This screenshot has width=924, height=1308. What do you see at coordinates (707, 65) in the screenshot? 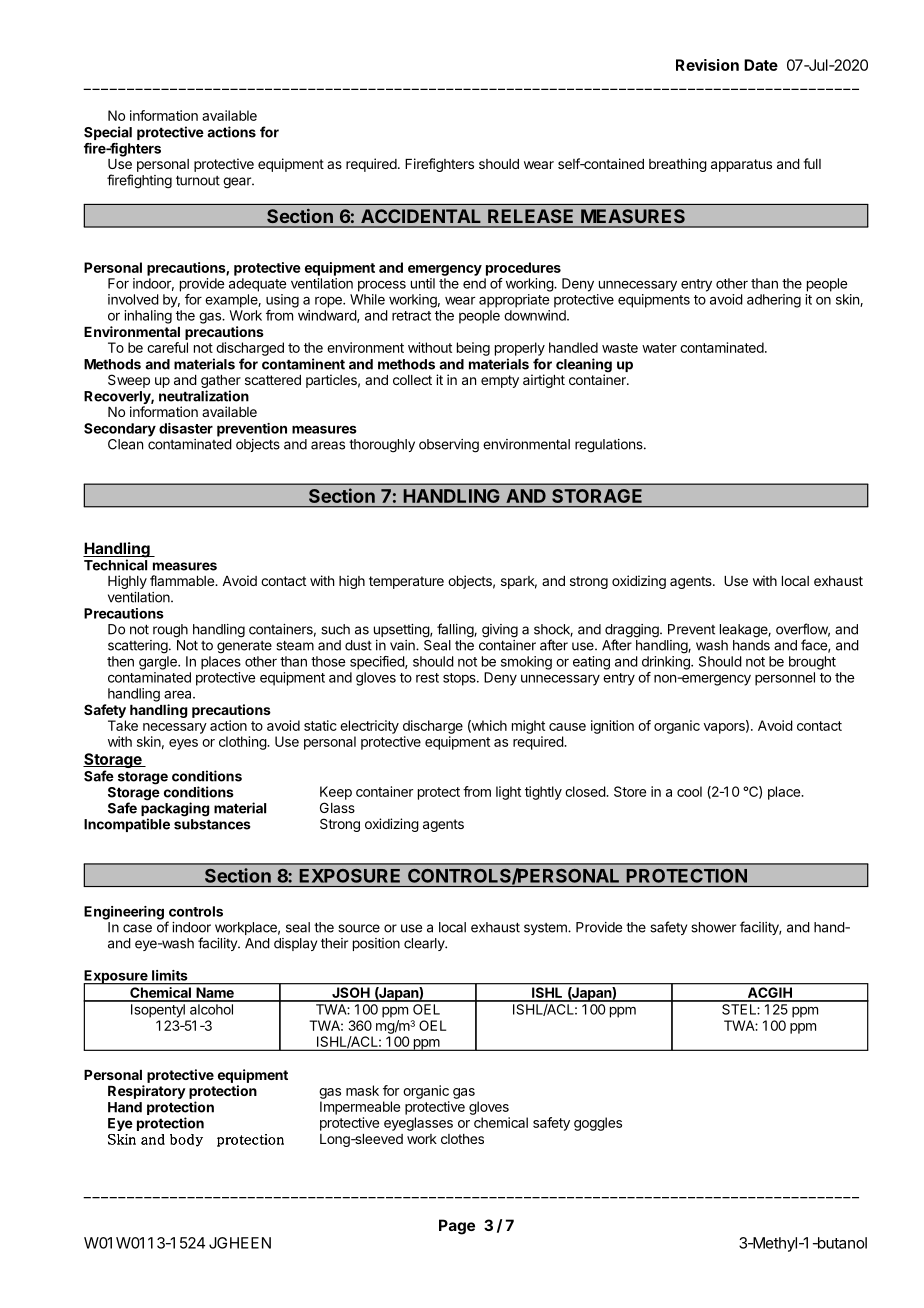
I see `Revision` at bounding box center [707, 65].
